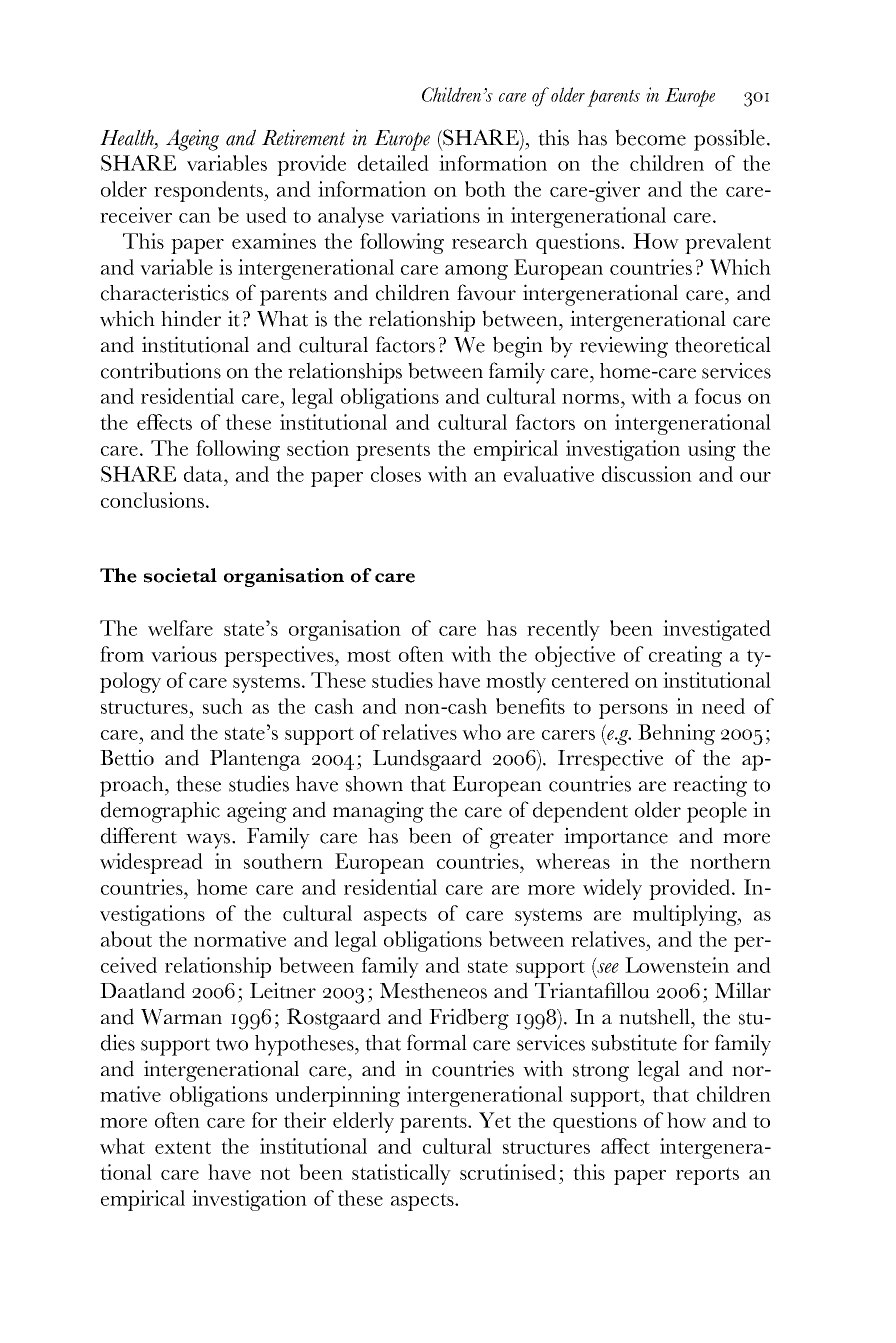 The image size is (896, 1343). What do you see at coordinates (393, 163) in the image?
I see `detailed` at bounding box center [393, 163].
